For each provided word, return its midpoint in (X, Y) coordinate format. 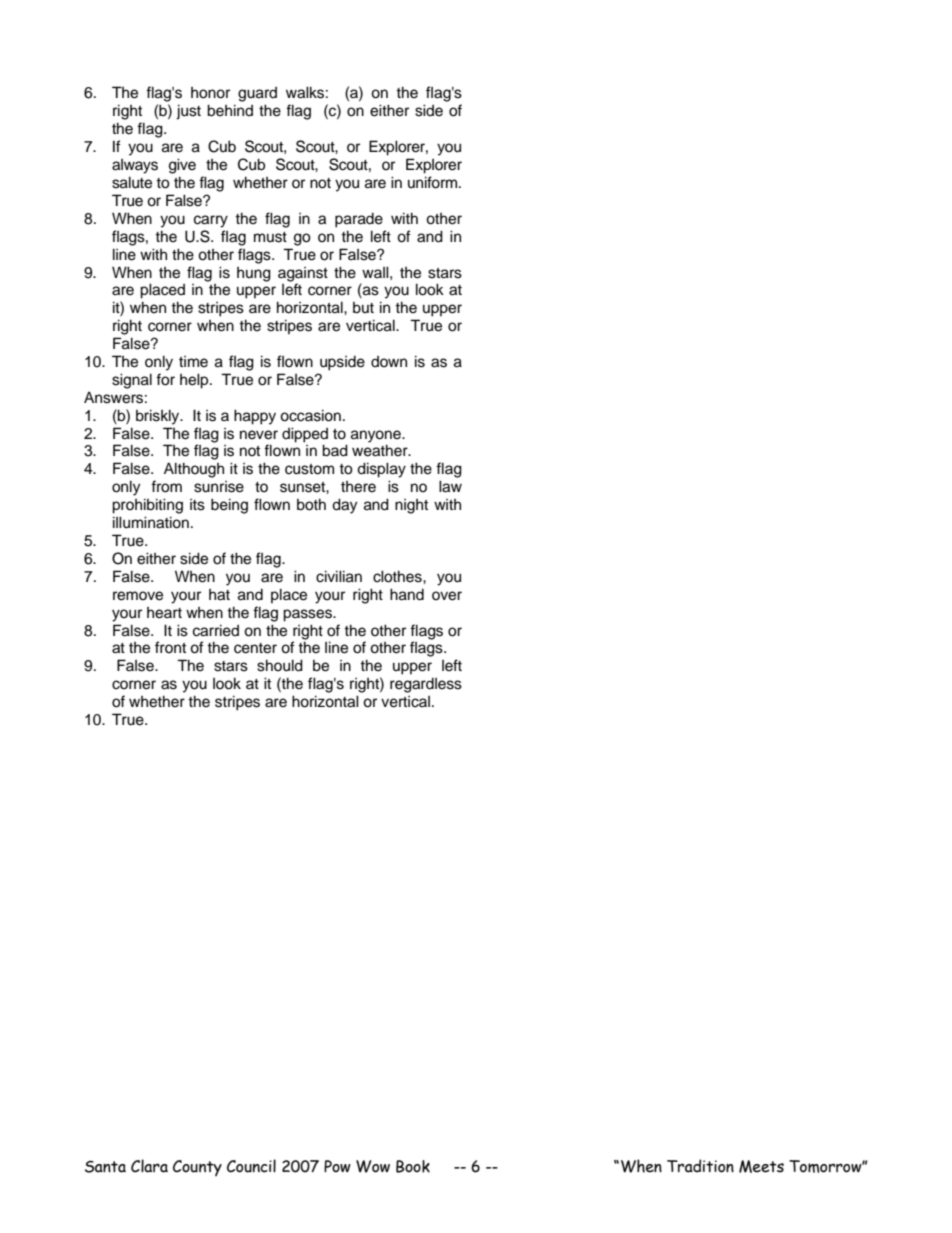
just (188, 112)
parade (359, 220)
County (197, 1168)
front (170, 647)
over (447, 596)
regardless (426, 685)
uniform (432, 182)
